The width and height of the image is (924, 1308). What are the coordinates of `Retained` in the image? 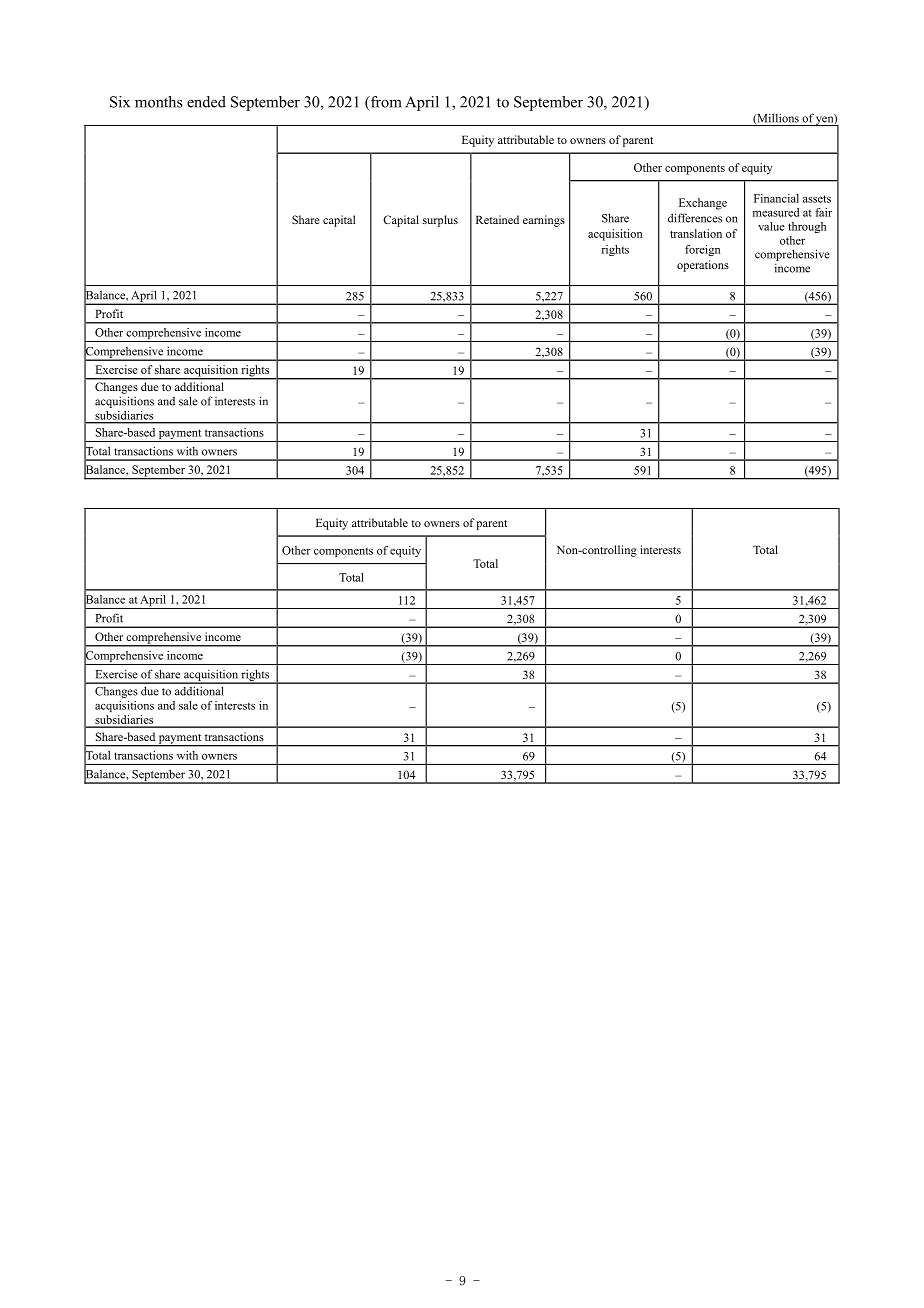 It's located at (497, 219).
